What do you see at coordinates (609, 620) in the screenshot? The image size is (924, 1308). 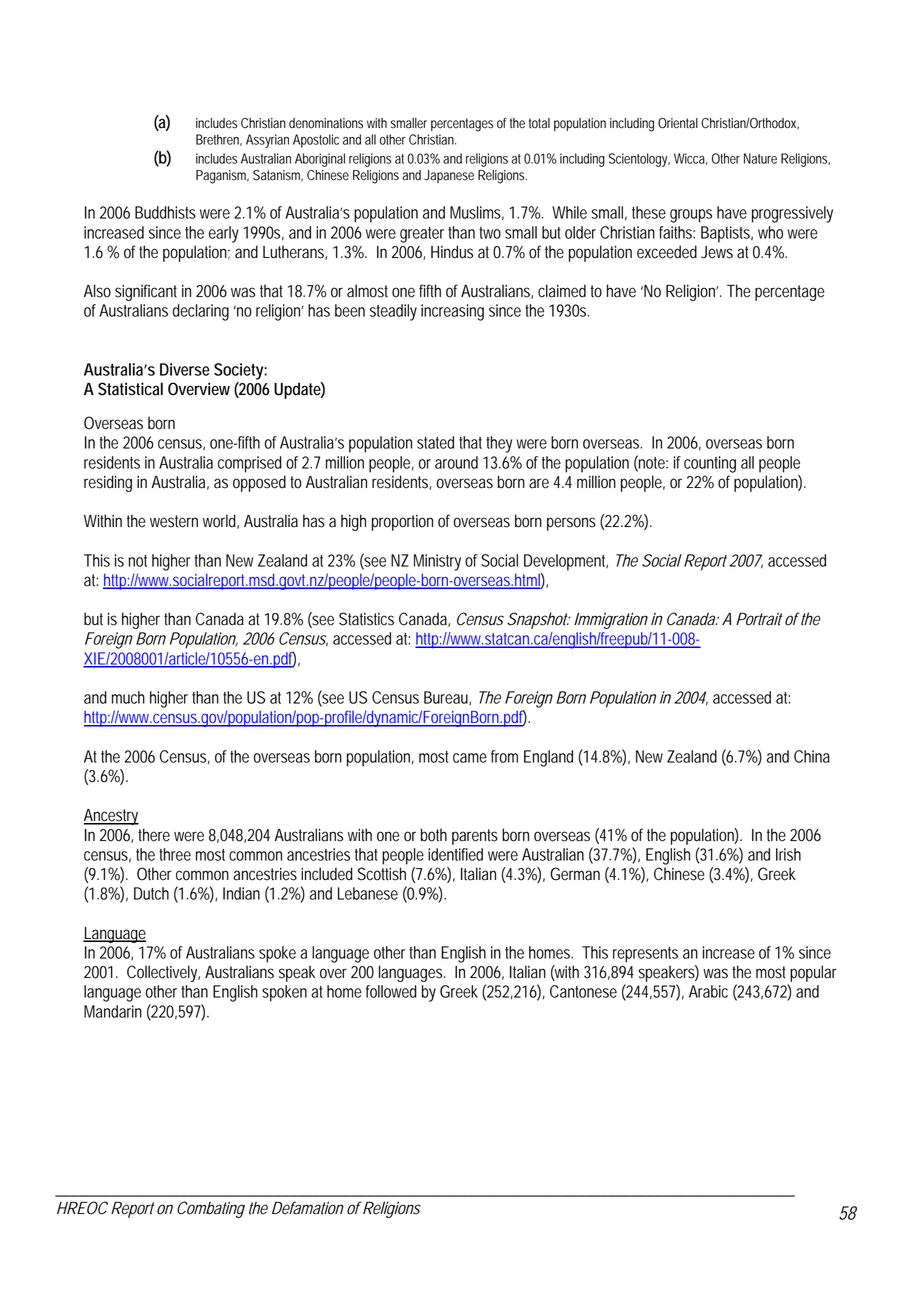 I see `Immigration` at bounding box center [609, 620].
